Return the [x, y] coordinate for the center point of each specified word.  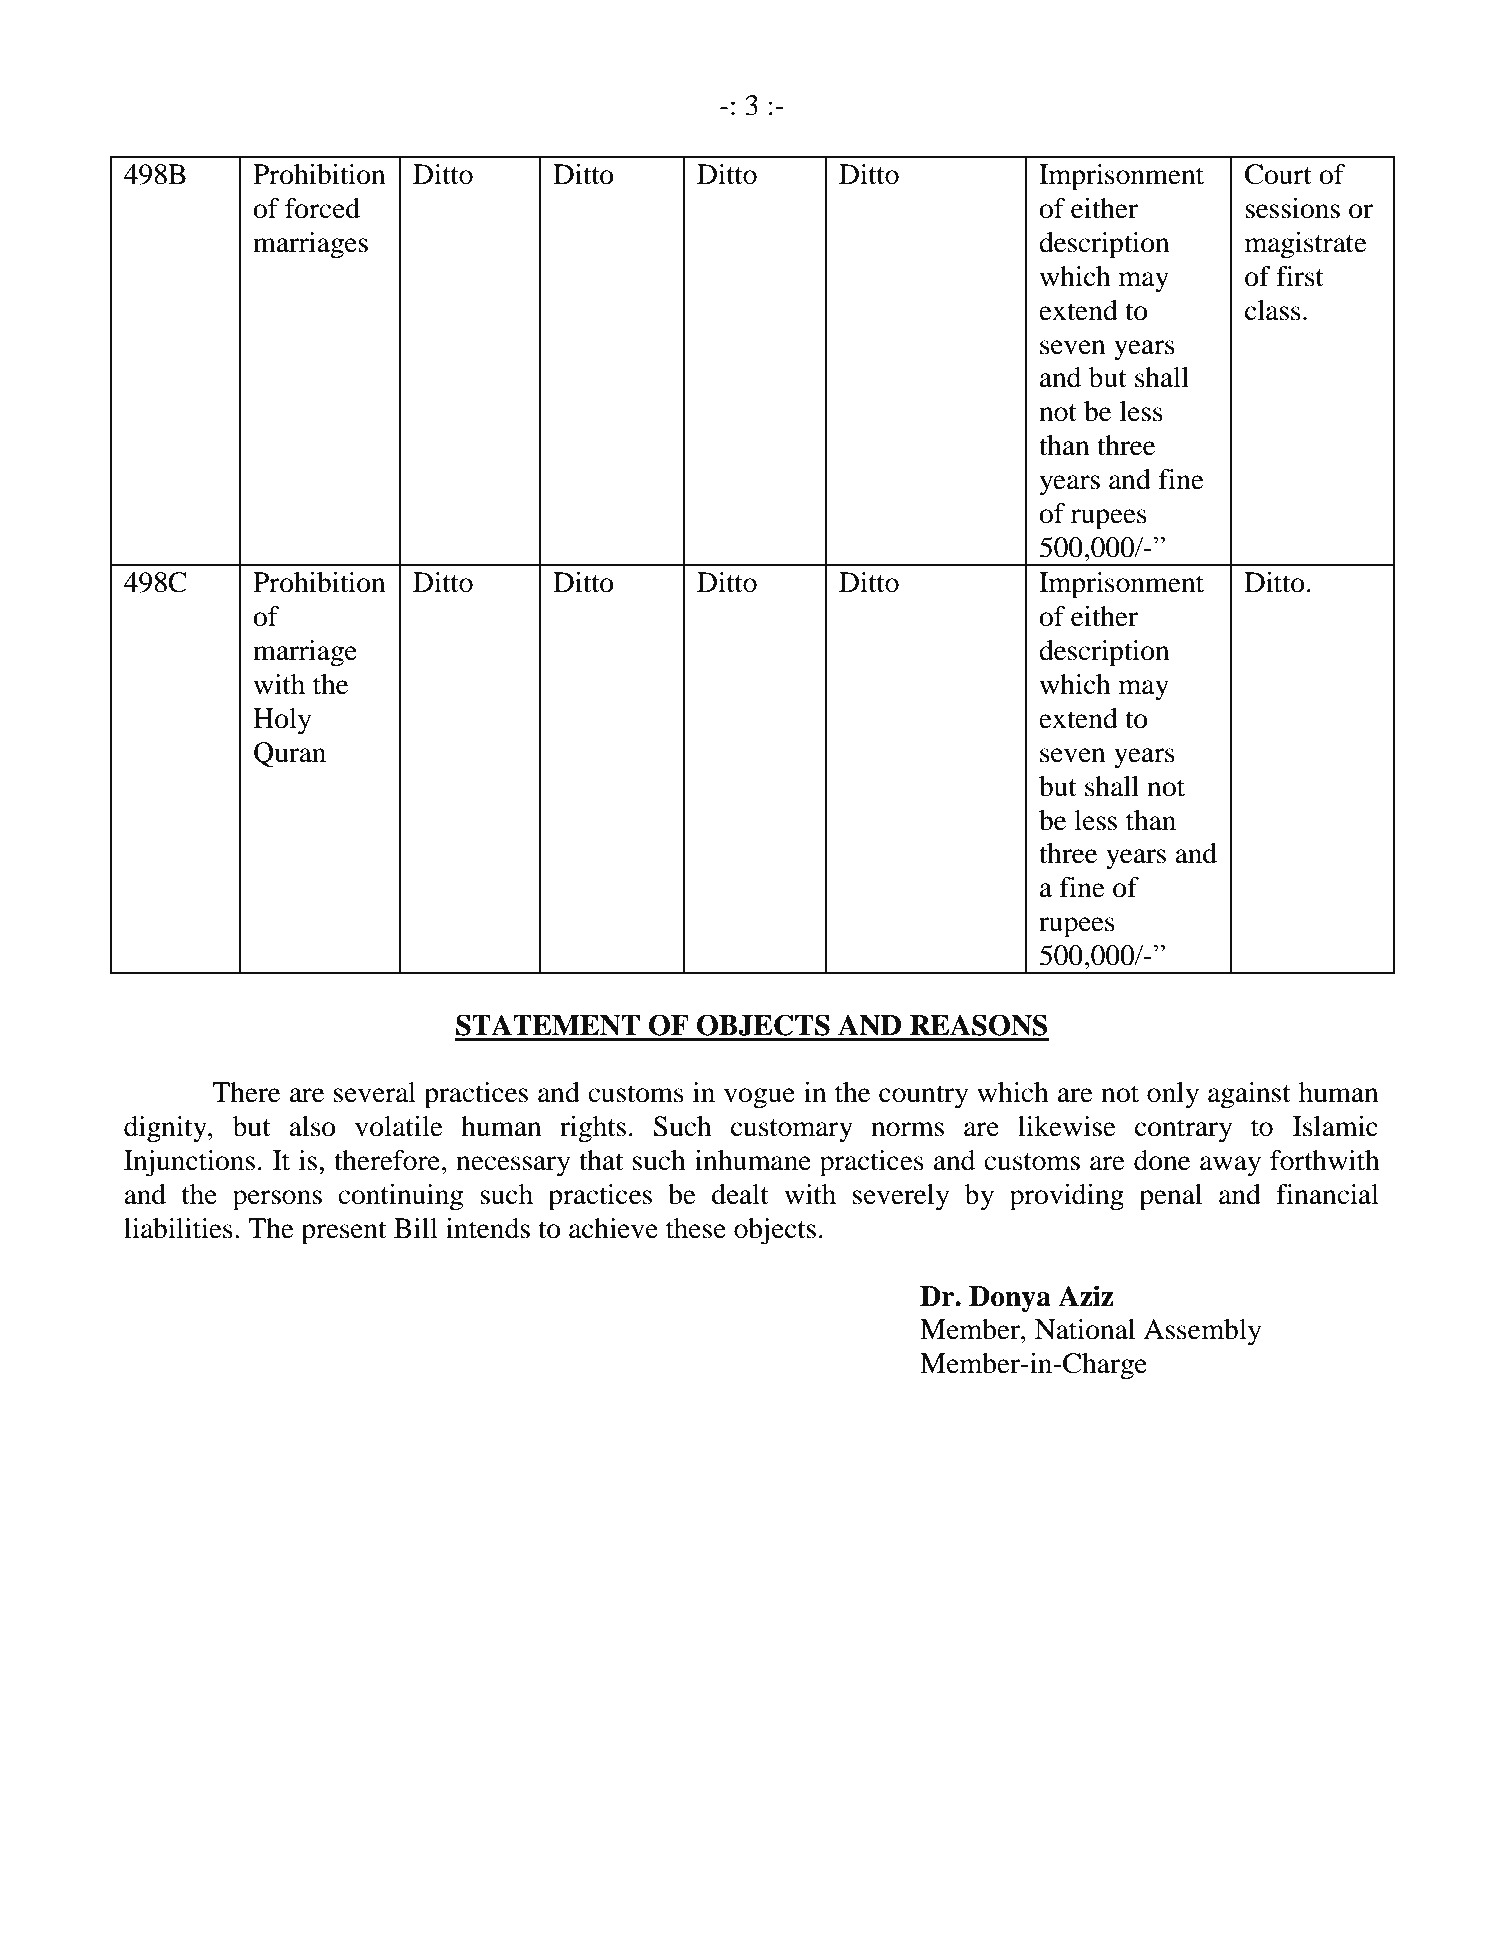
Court [1278, 174]
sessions [1292, 208]
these [696, 1228]
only [1173, 1095]
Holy [282, 721]
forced [322, 208]
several [375, 1092]
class [1273, 310]
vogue [759, 1098]
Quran [290, 755]
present [343, 1233]
